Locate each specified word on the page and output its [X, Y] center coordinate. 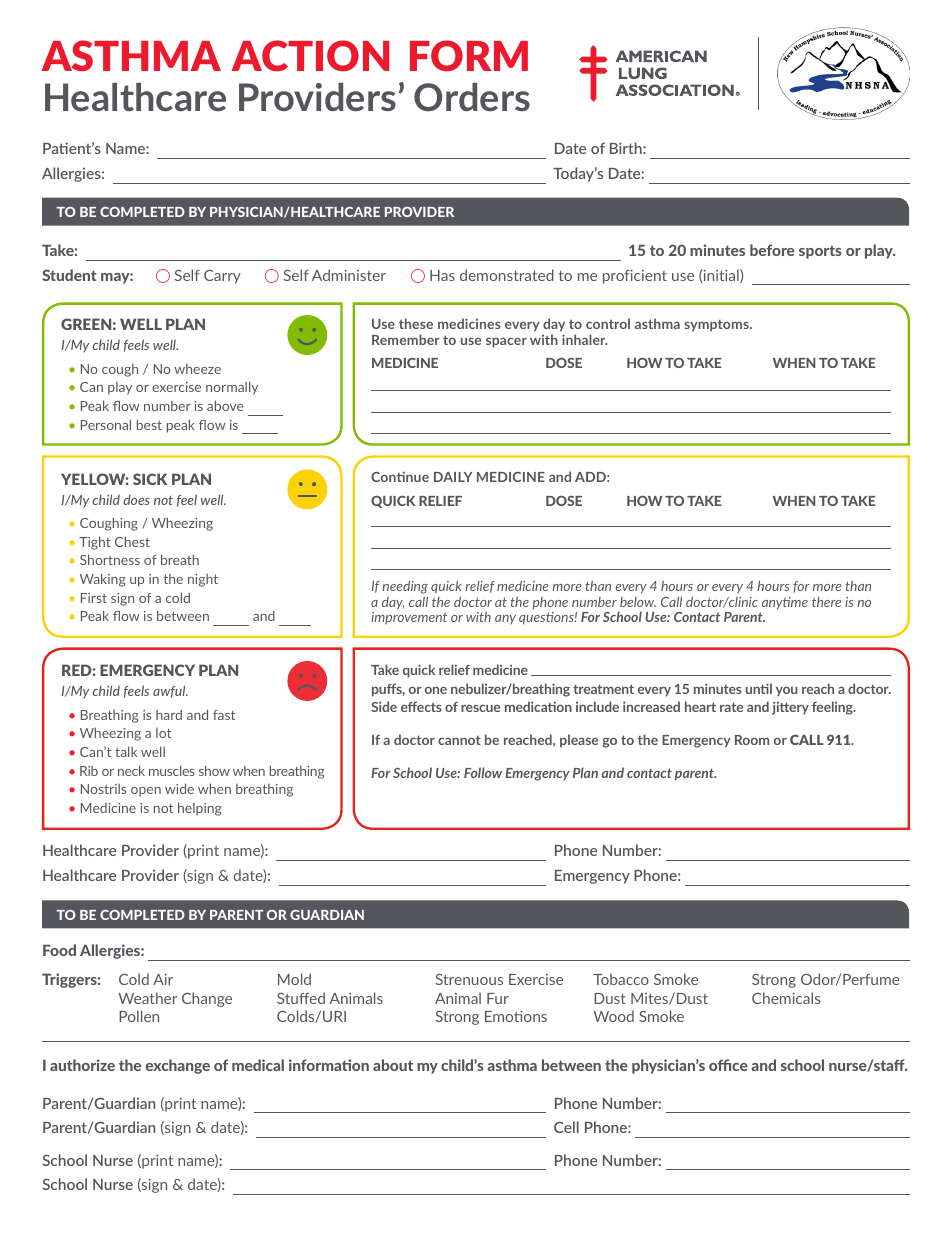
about [393, 1065]
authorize [82, 1065]
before [772, 250]
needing [405, 588]
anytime [785, 603]
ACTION [310, 55]
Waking [103, 580]
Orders [472, 97]
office [728, 1065]
